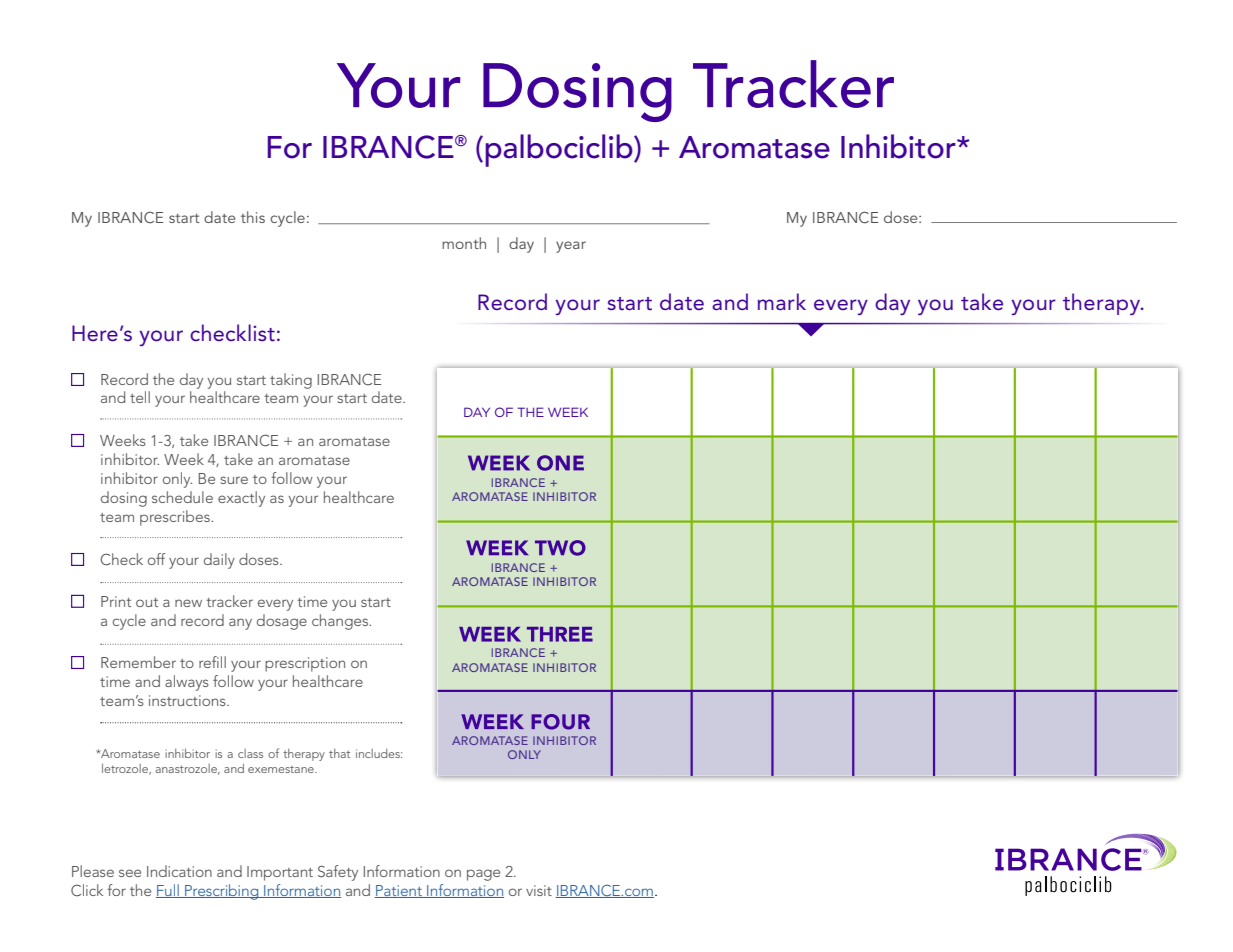 This screenshot has width=1233, height=952. What do you see at coordinates (253, 217) in the screenshot?
I see `this` at bounding box center [253, 217].
